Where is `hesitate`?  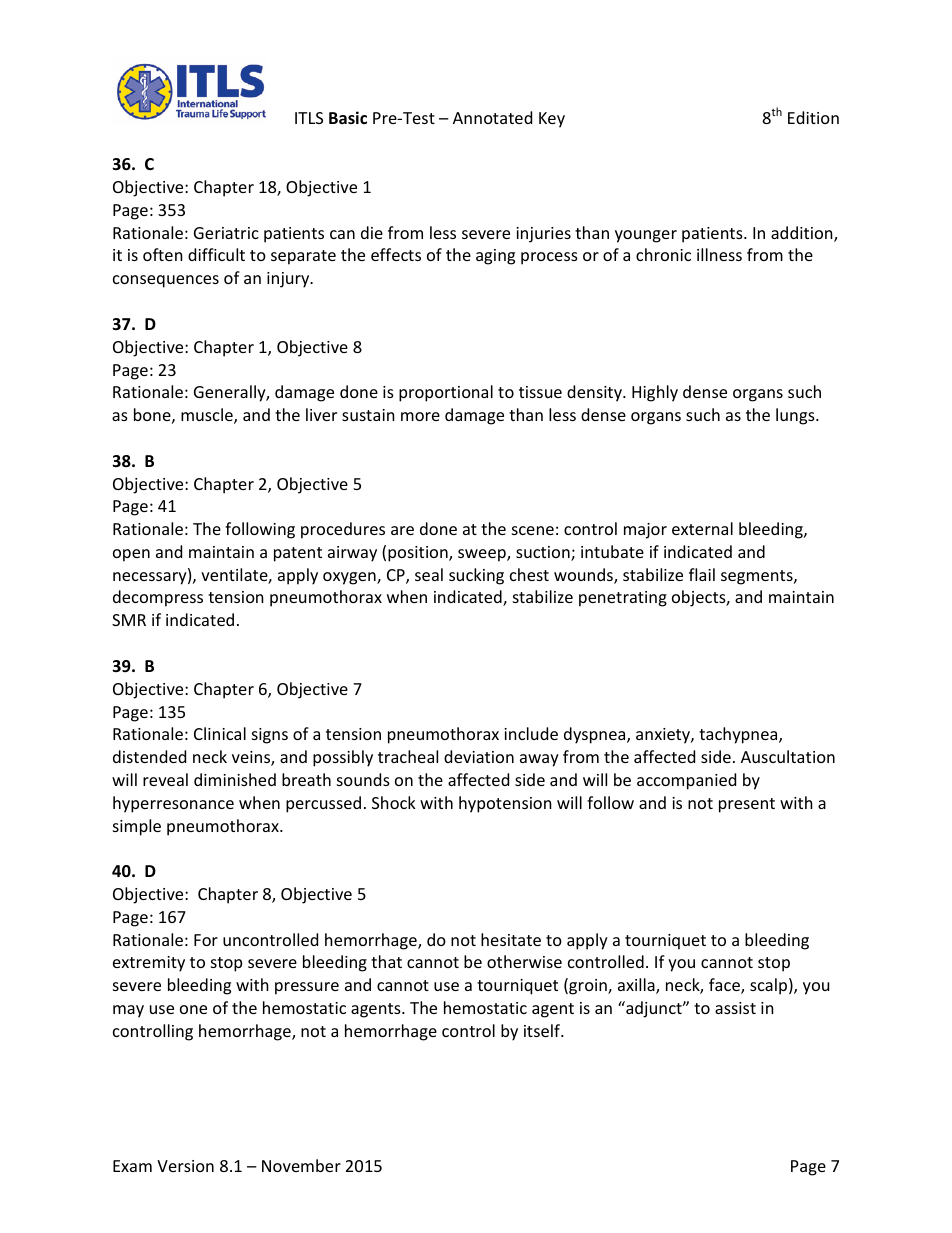
hesitate is located at coordinates (511, 939).
